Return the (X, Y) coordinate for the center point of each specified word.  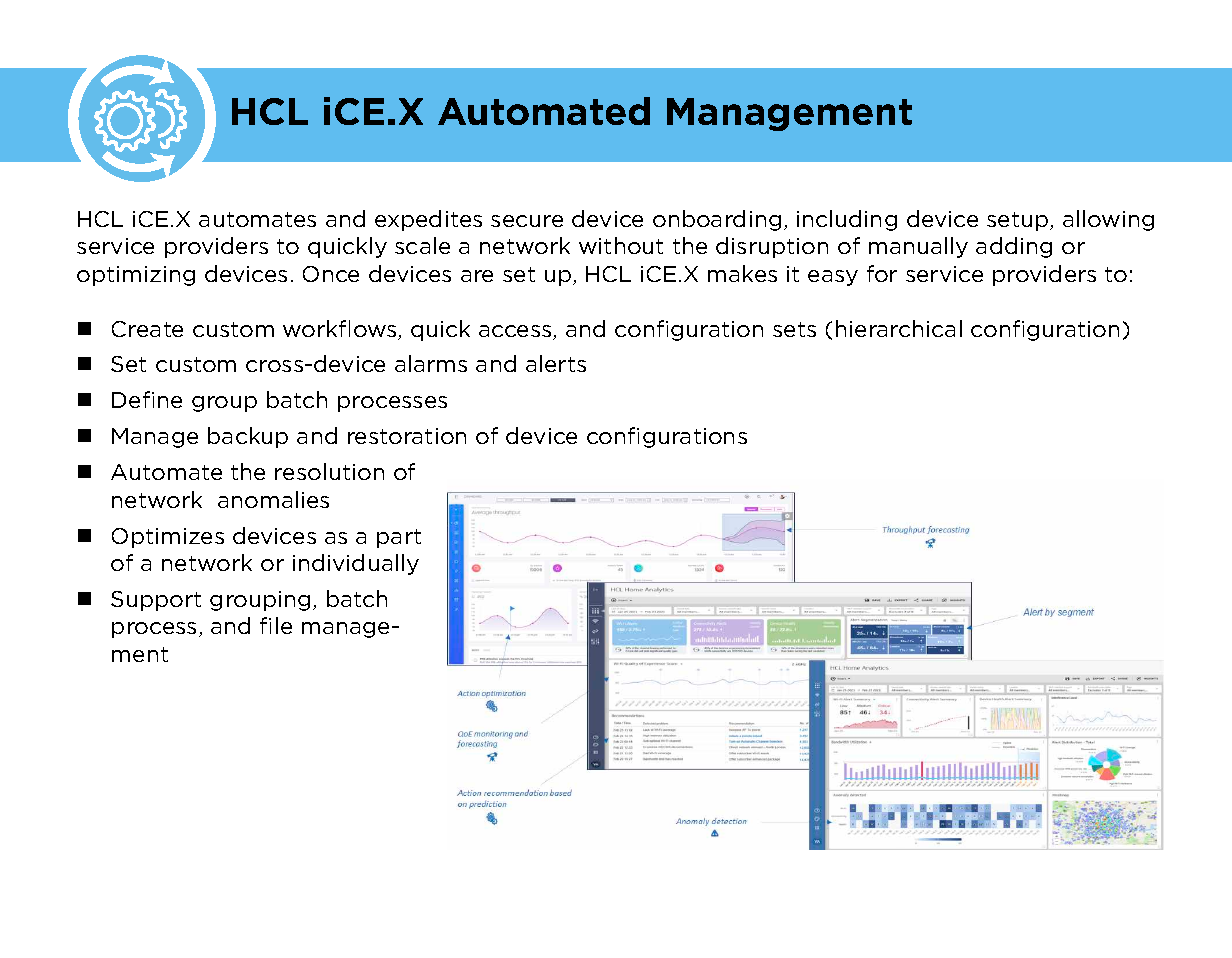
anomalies (273, 499)
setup (1019, 221)
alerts (556, 363)
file (276, 625)
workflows (341, 330)
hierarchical (899, 328)
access (516, 332)
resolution (329, 471)
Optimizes (168, 538)
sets (794, 329)
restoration (407, 436)
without (621, 245)
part (399, 538)
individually (356, 564)
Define (147, 399)
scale (422, 245)
